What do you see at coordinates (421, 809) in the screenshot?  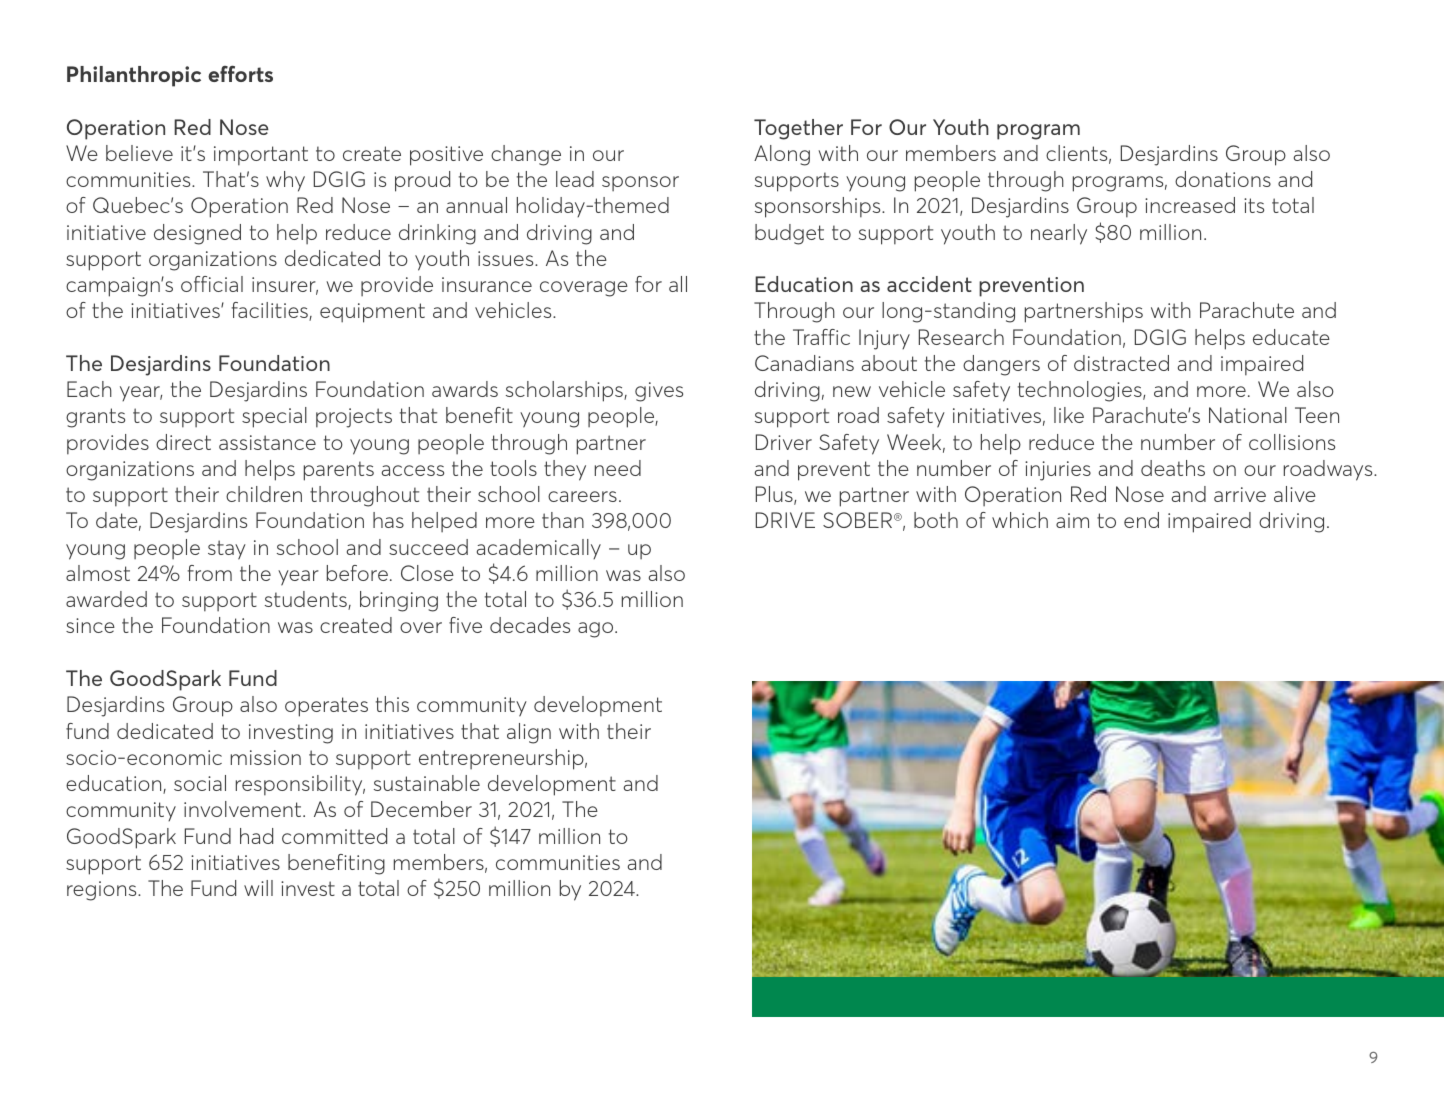 I see `December` at bounding box center [421, 809].
